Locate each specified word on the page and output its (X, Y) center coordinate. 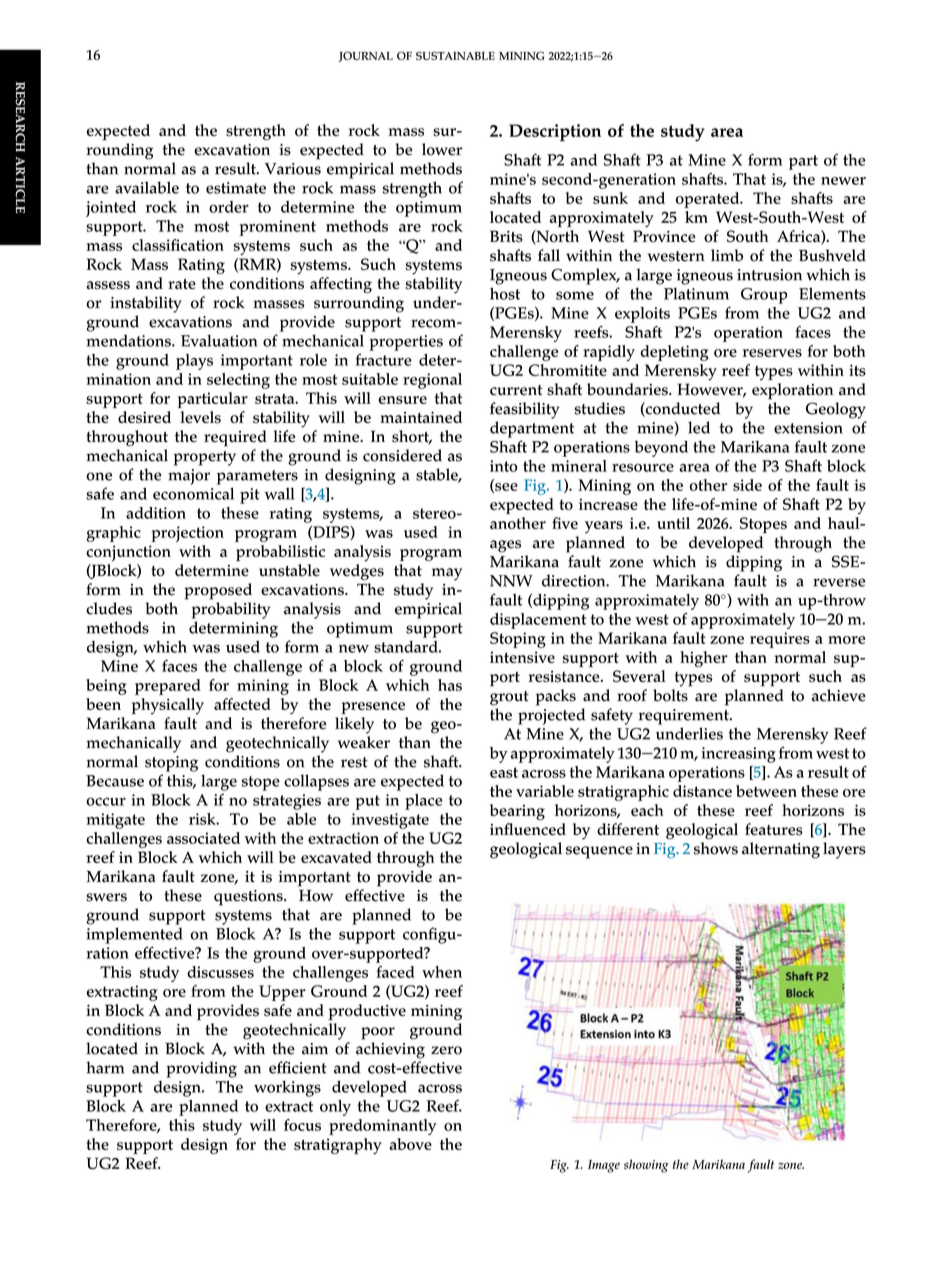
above (411, 1144)
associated (203, 838)
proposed (218, 591)
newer (843, 181)
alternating (781, 850)
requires (780, 640)
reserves (772, 353)
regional (432, 381)
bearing (517, 812)
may (447, 574)
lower (442, 149)
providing (201, 1069)
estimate (236, 188)
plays (194, 362)
